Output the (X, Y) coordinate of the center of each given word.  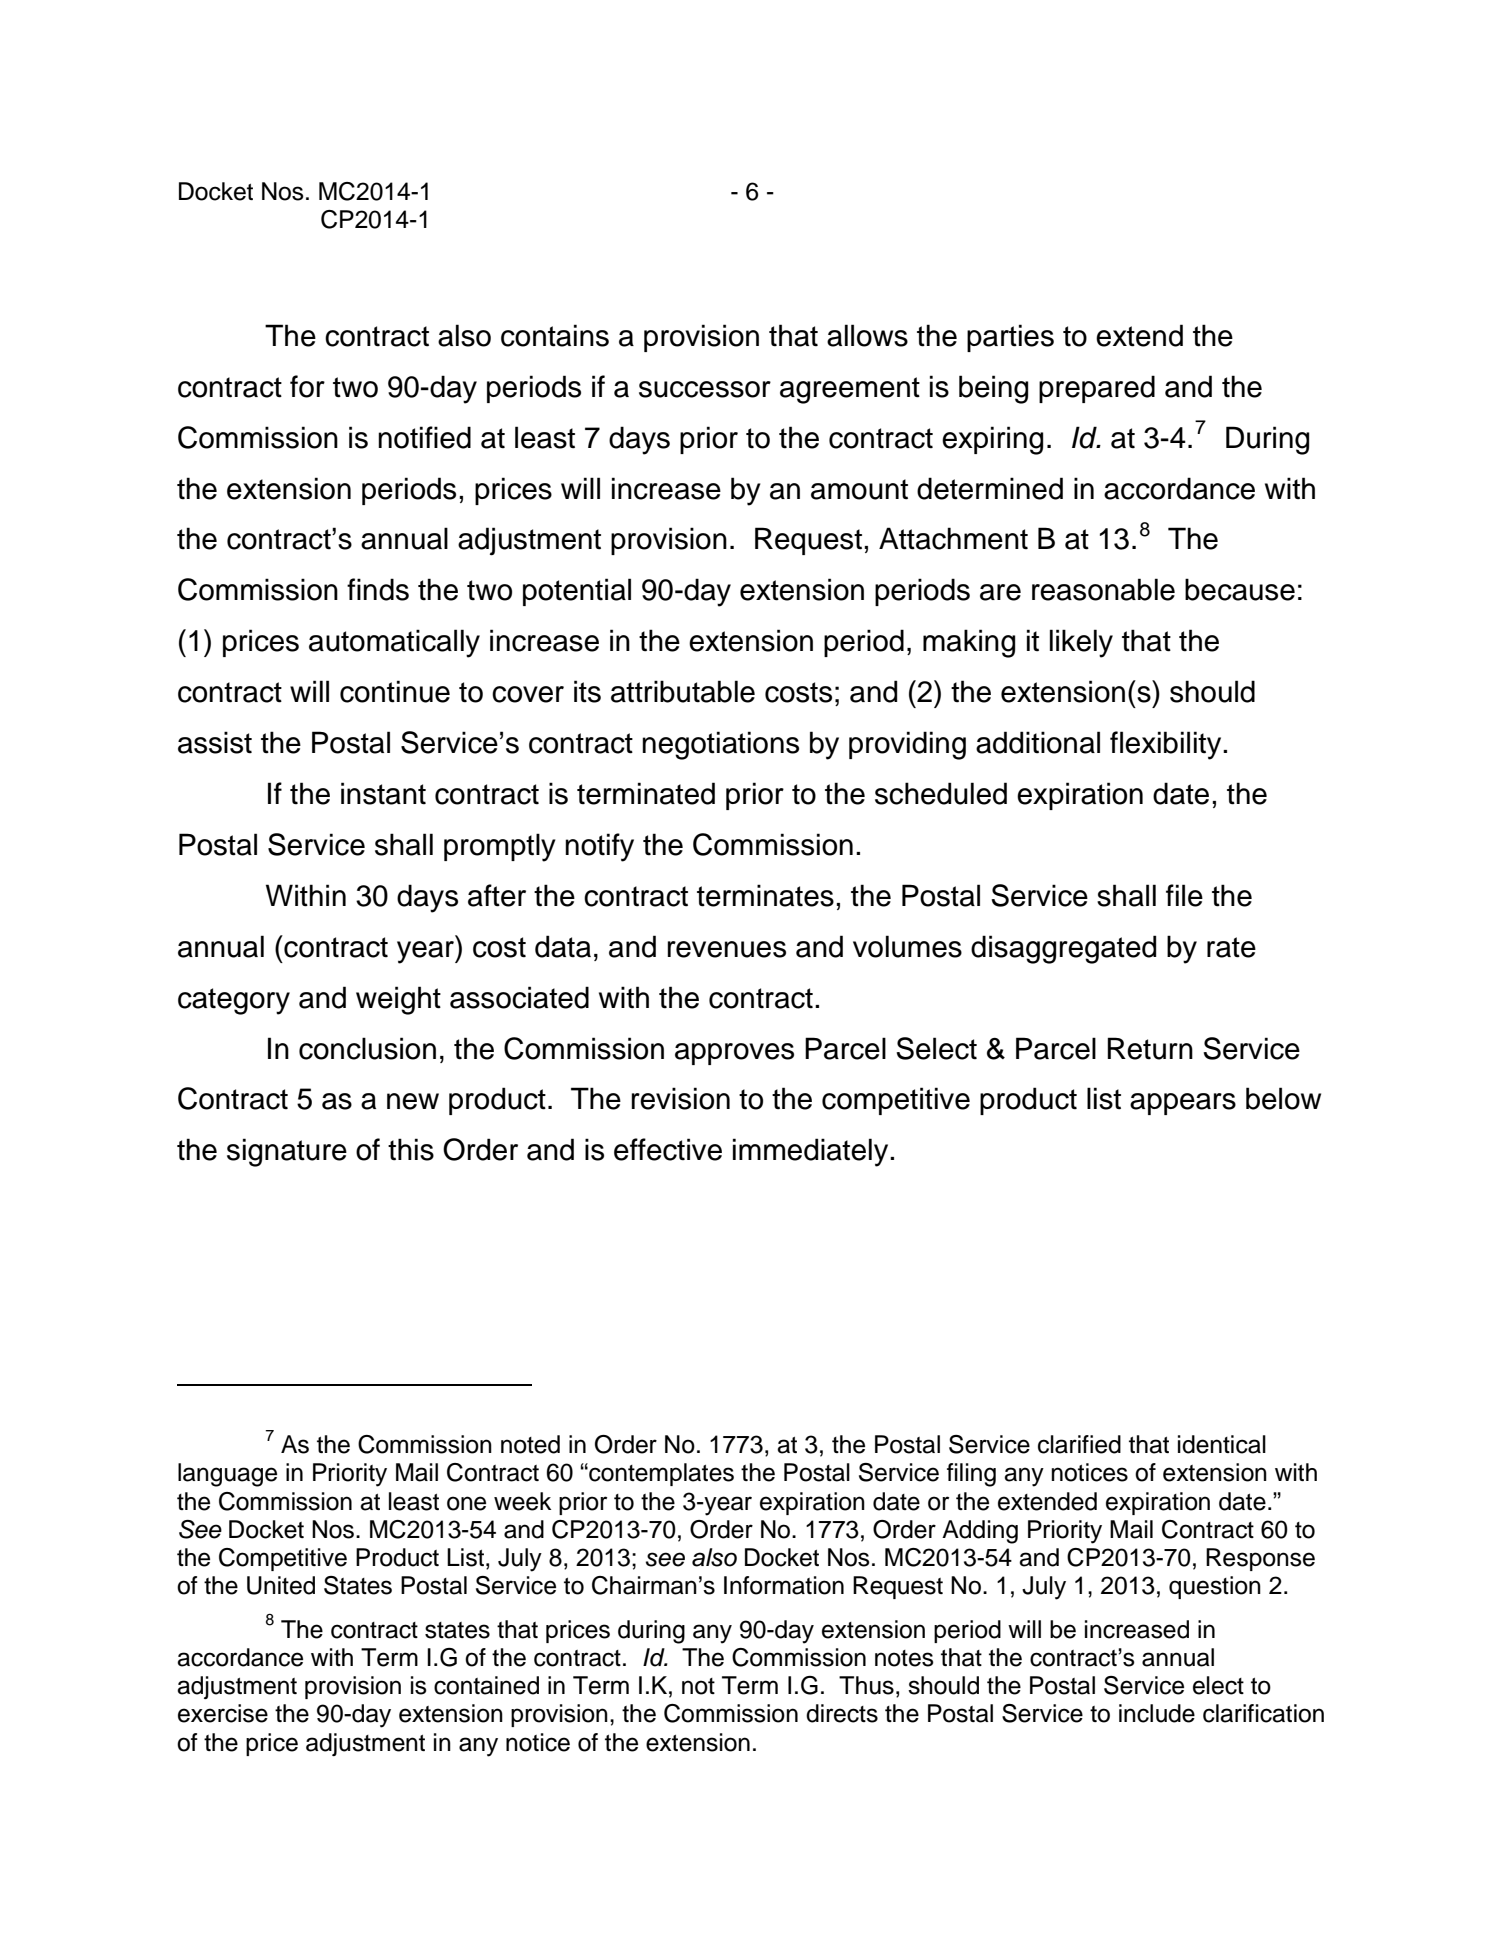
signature (287, 1152)
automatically (394, 643)
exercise (223, 1713)
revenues (727, 949)
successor (705, 389)
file (1184, 895)
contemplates (660, 1474)
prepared (1097, 389)
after (497, 895)
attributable (683, 691)
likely (1081, 643)
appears (1183, 1104)
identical (1222, 1444)
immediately (812, 1152)
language (227, 1475)
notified (424, 437)
